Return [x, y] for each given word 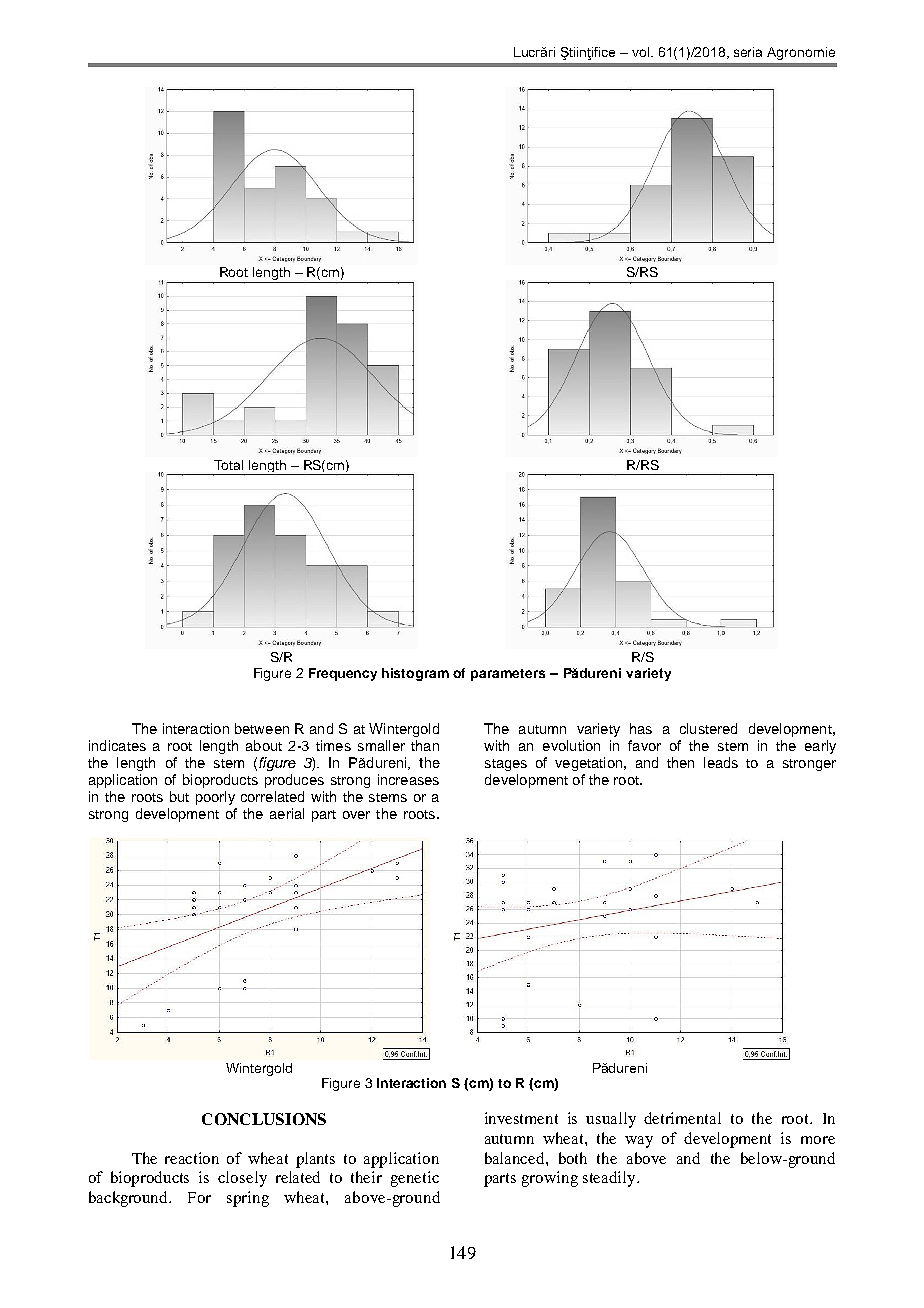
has [641, 728]
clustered [708, 728]
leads [721, 762]
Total [228, 465]
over [356, 815]
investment [521, 1118]
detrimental [682, 1118]
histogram [415, 674]
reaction [192, 1158]
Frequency [343, 674]
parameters [508, 675]
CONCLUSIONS [264, 1119]
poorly [215, 798]
